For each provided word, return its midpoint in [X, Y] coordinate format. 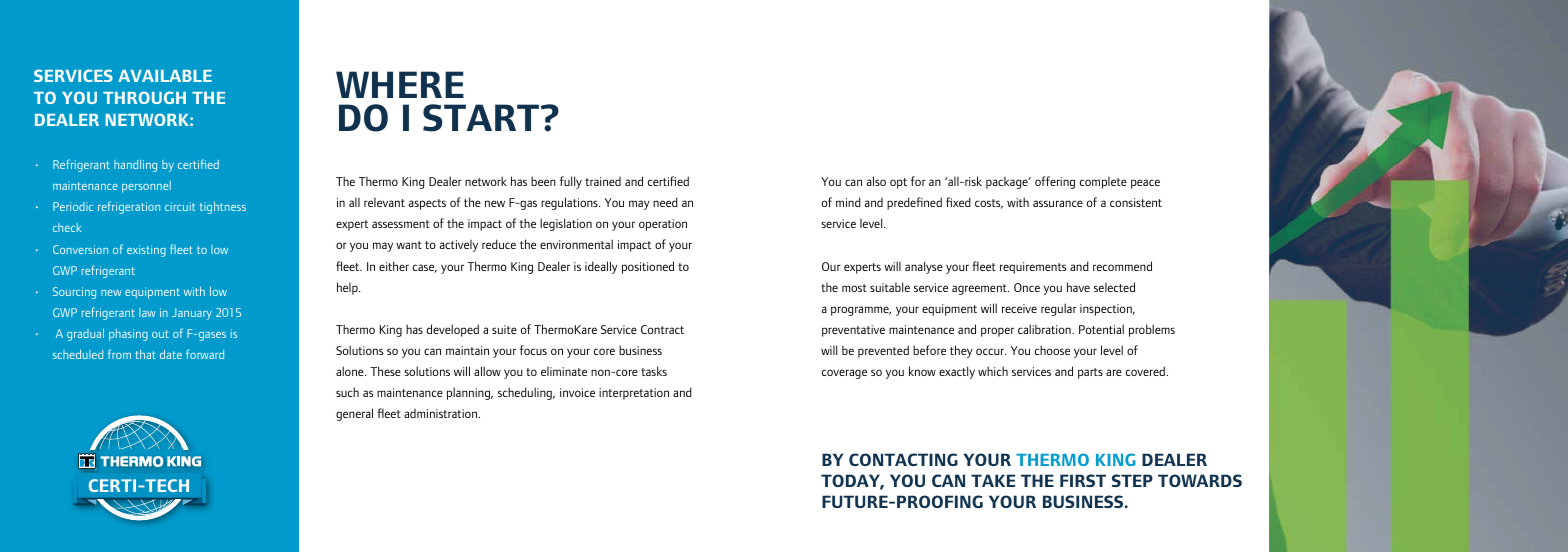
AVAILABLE [165, 76]
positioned [648, 267]
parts [1090, 373]
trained [603, 181]
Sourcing [74, 293]
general [354, 414]
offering [1055, 182]
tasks [654, 371]
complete [1103, 183]
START [482, 118]
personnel [146, 187]
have [1078, 287]
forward [205, 354]
